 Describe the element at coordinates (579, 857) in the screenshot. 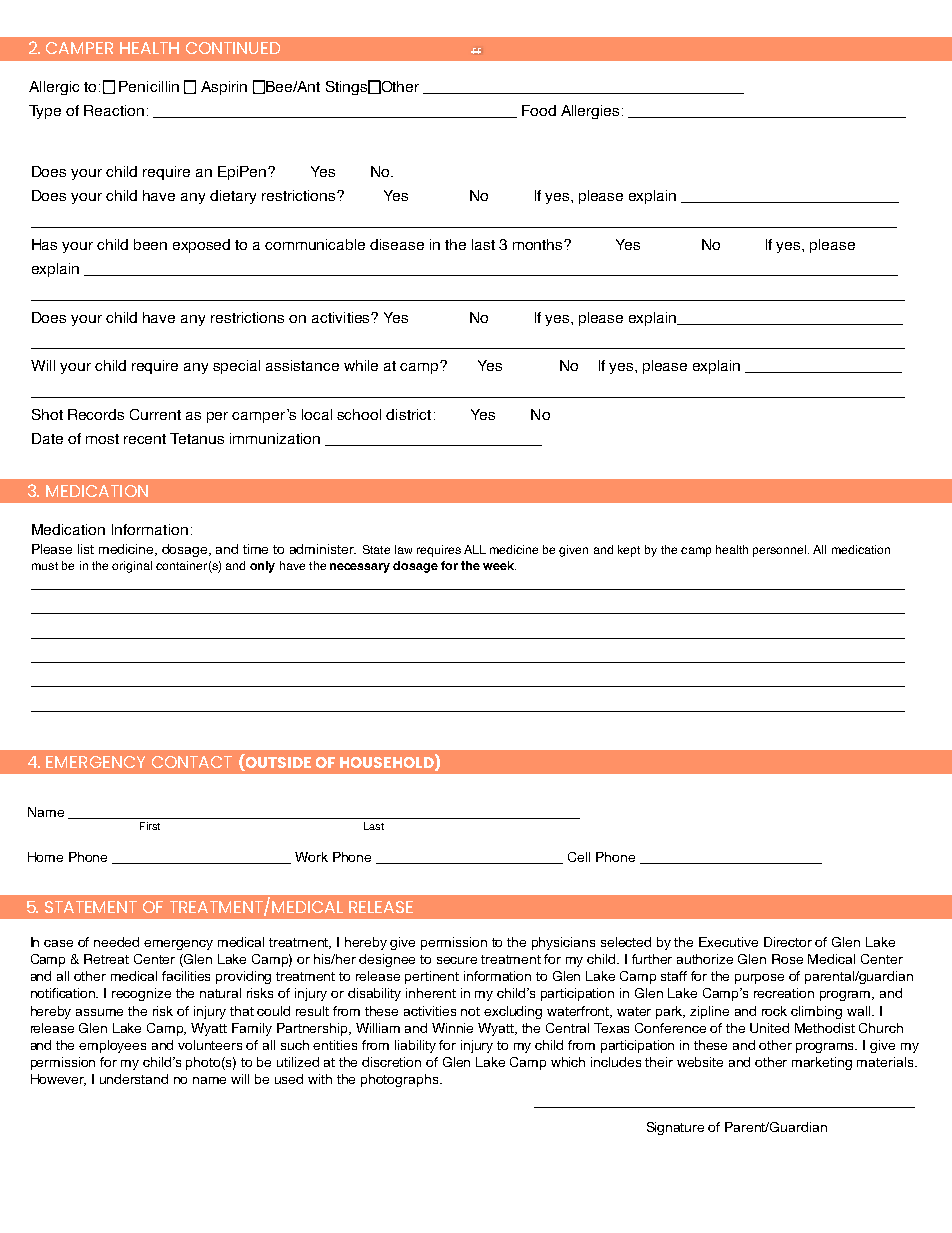

I see `Cell` at that location.
